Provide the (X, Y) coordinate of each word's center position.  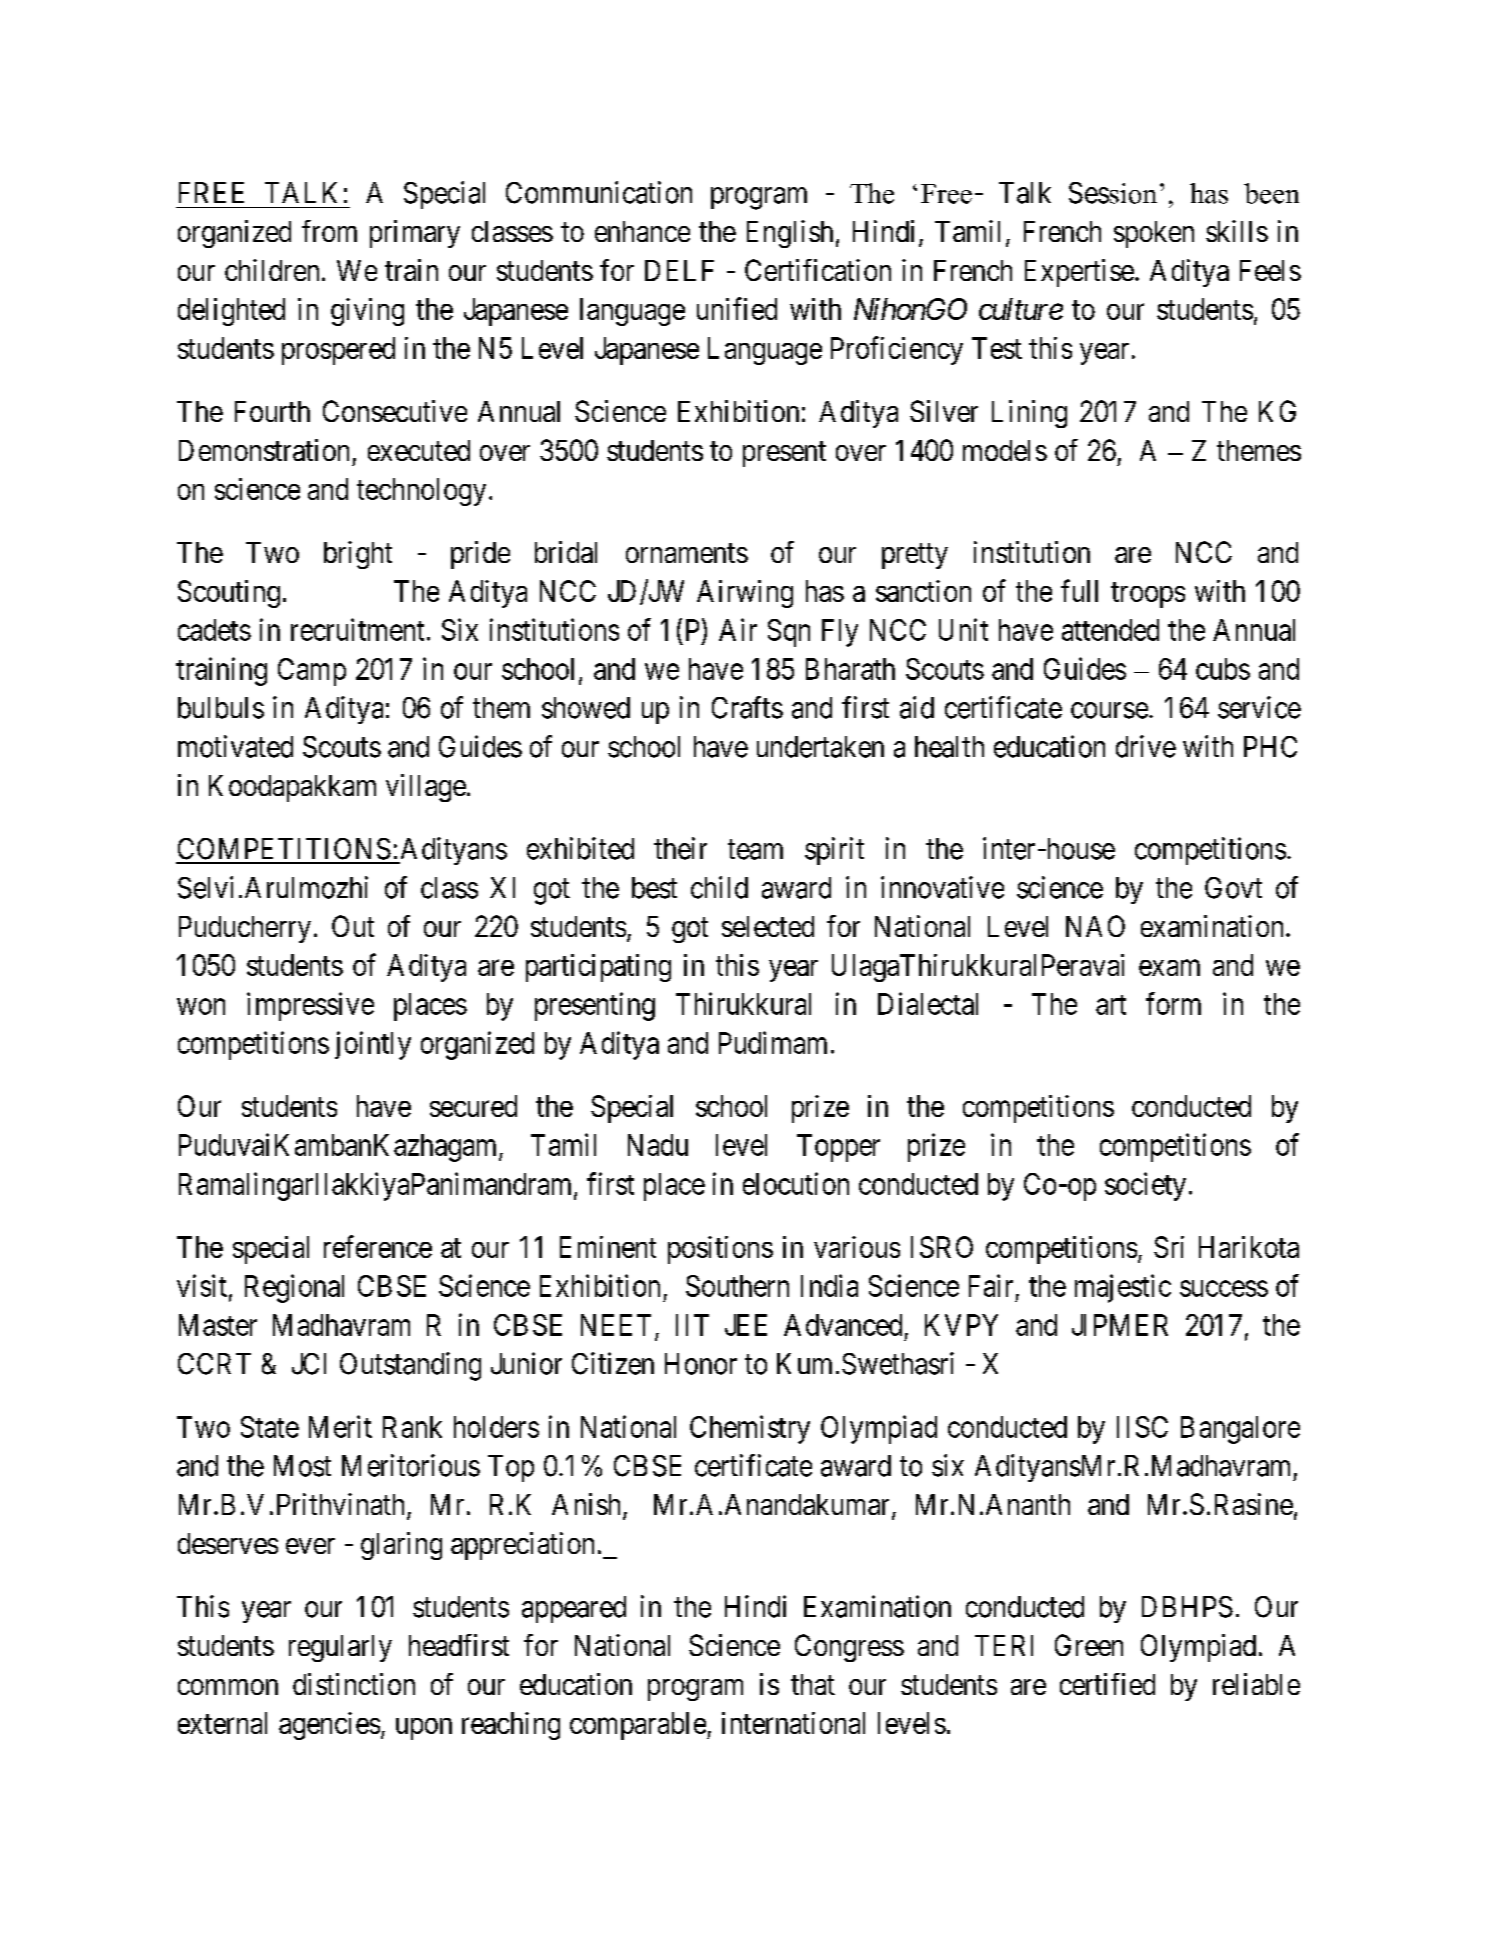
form (1173, 1003)
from (329, 231)
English (790, 234)
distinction (354, 1684)
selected (768, 926)
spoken (1154, 234)
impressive (310, 1006)
